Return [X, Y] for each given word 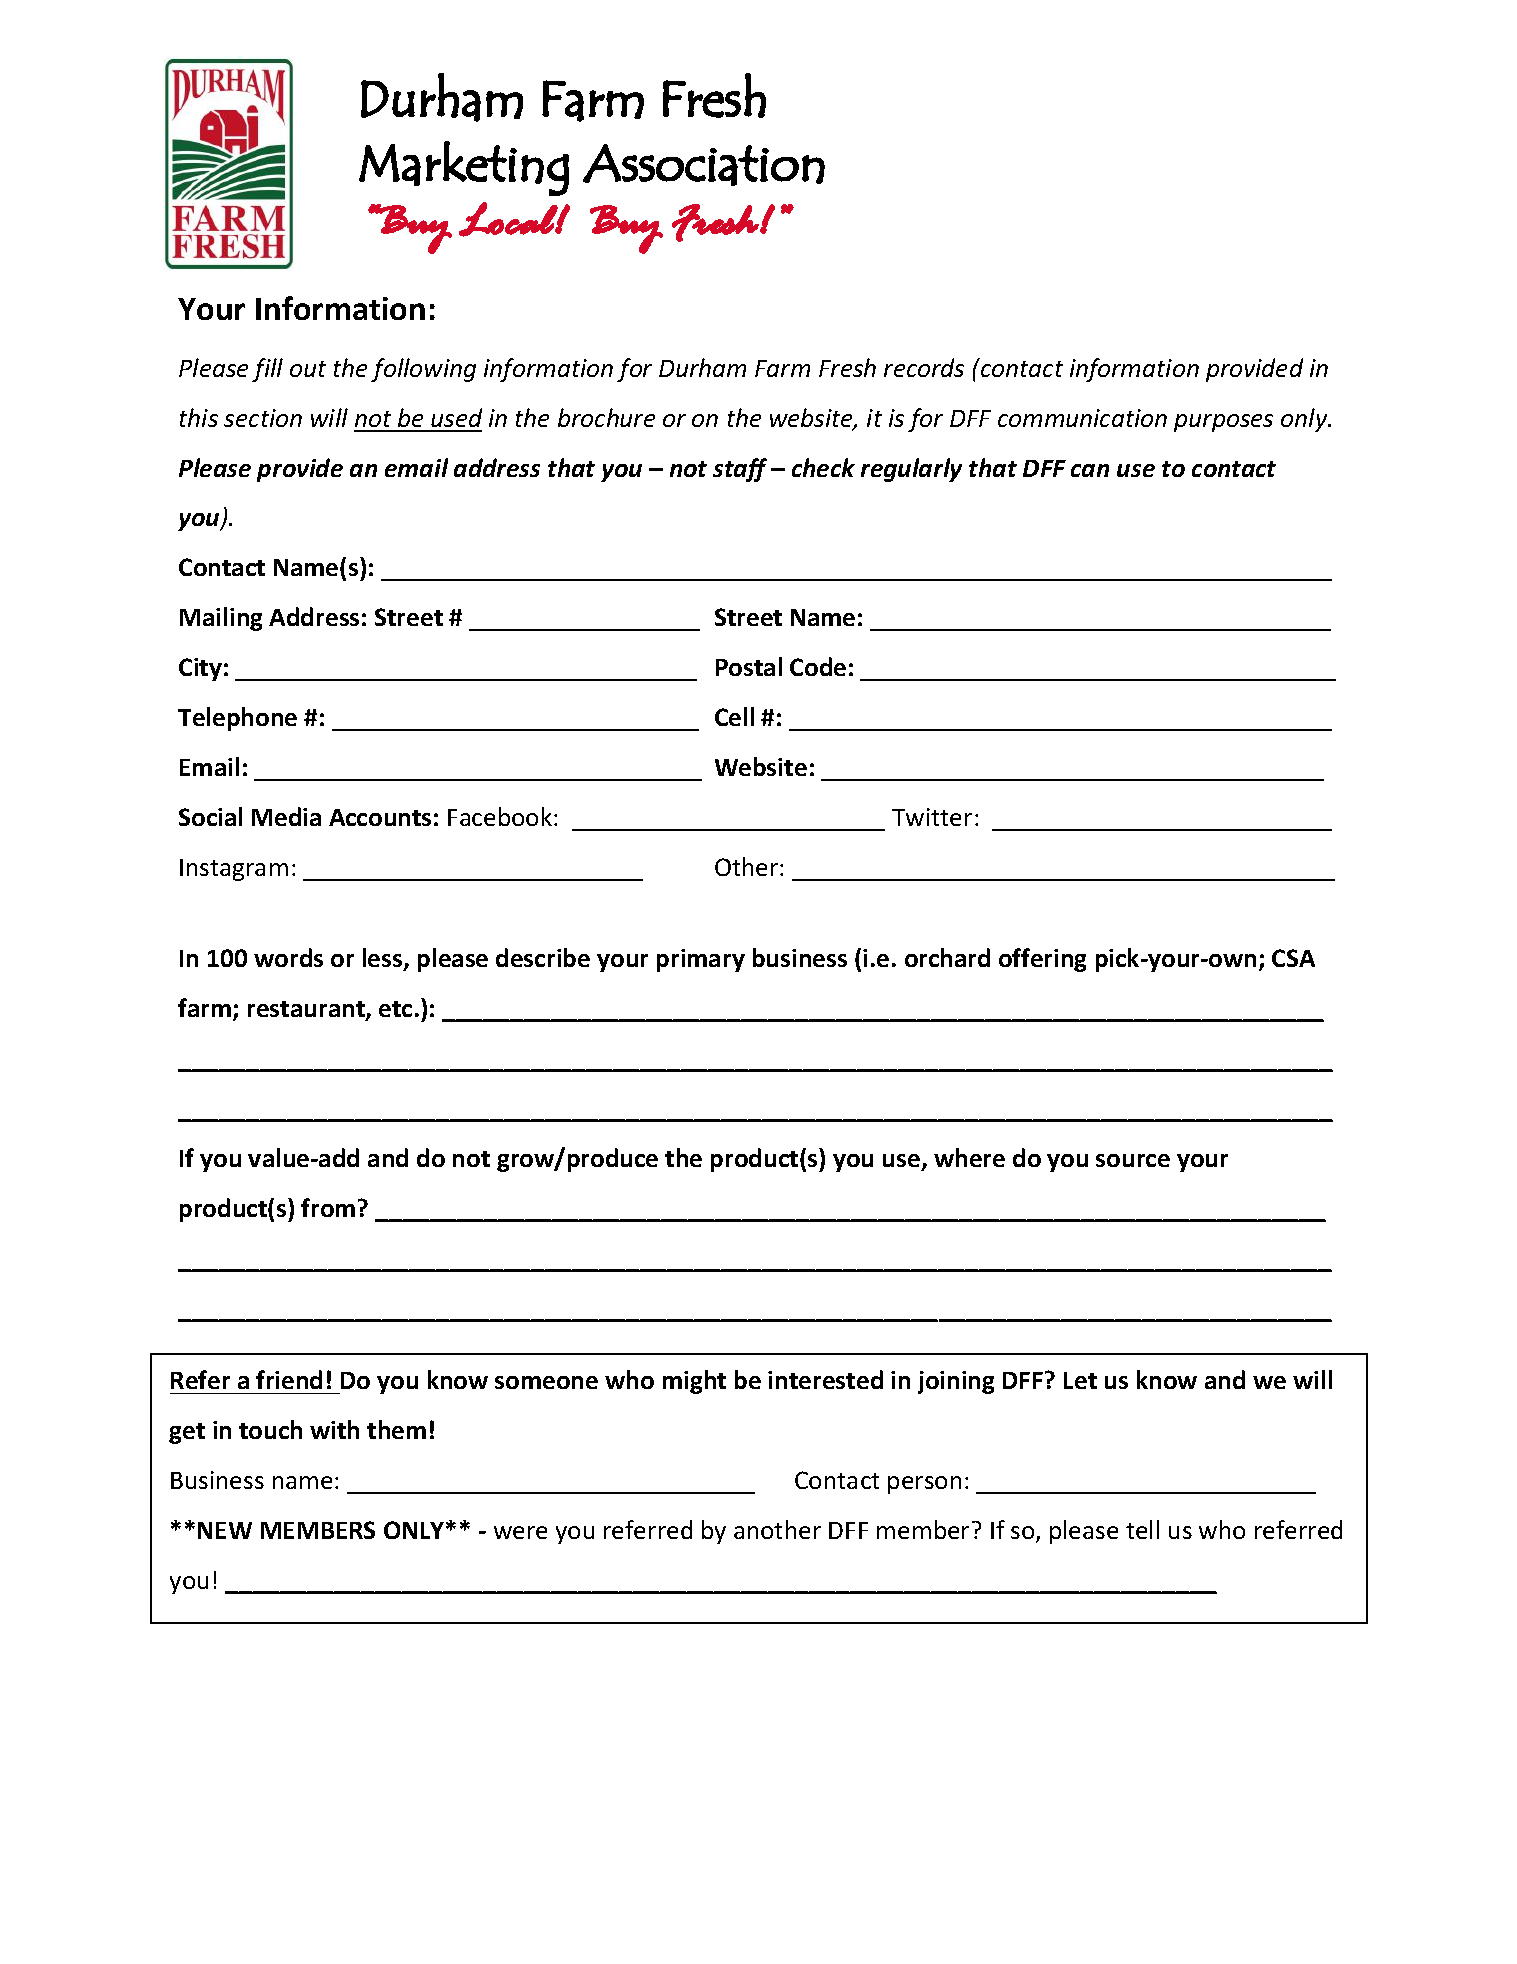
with [334, 1429]
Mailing [221, 619]
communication [1082, 418]
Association [704, 165]
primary [701, 960]
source [1133, 1160]
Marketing [464, 168]
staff [740, 470]
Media [286, 816]
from [328, 1207]
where [969, 1157]
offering [1042, 960]
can [1090, 470]
